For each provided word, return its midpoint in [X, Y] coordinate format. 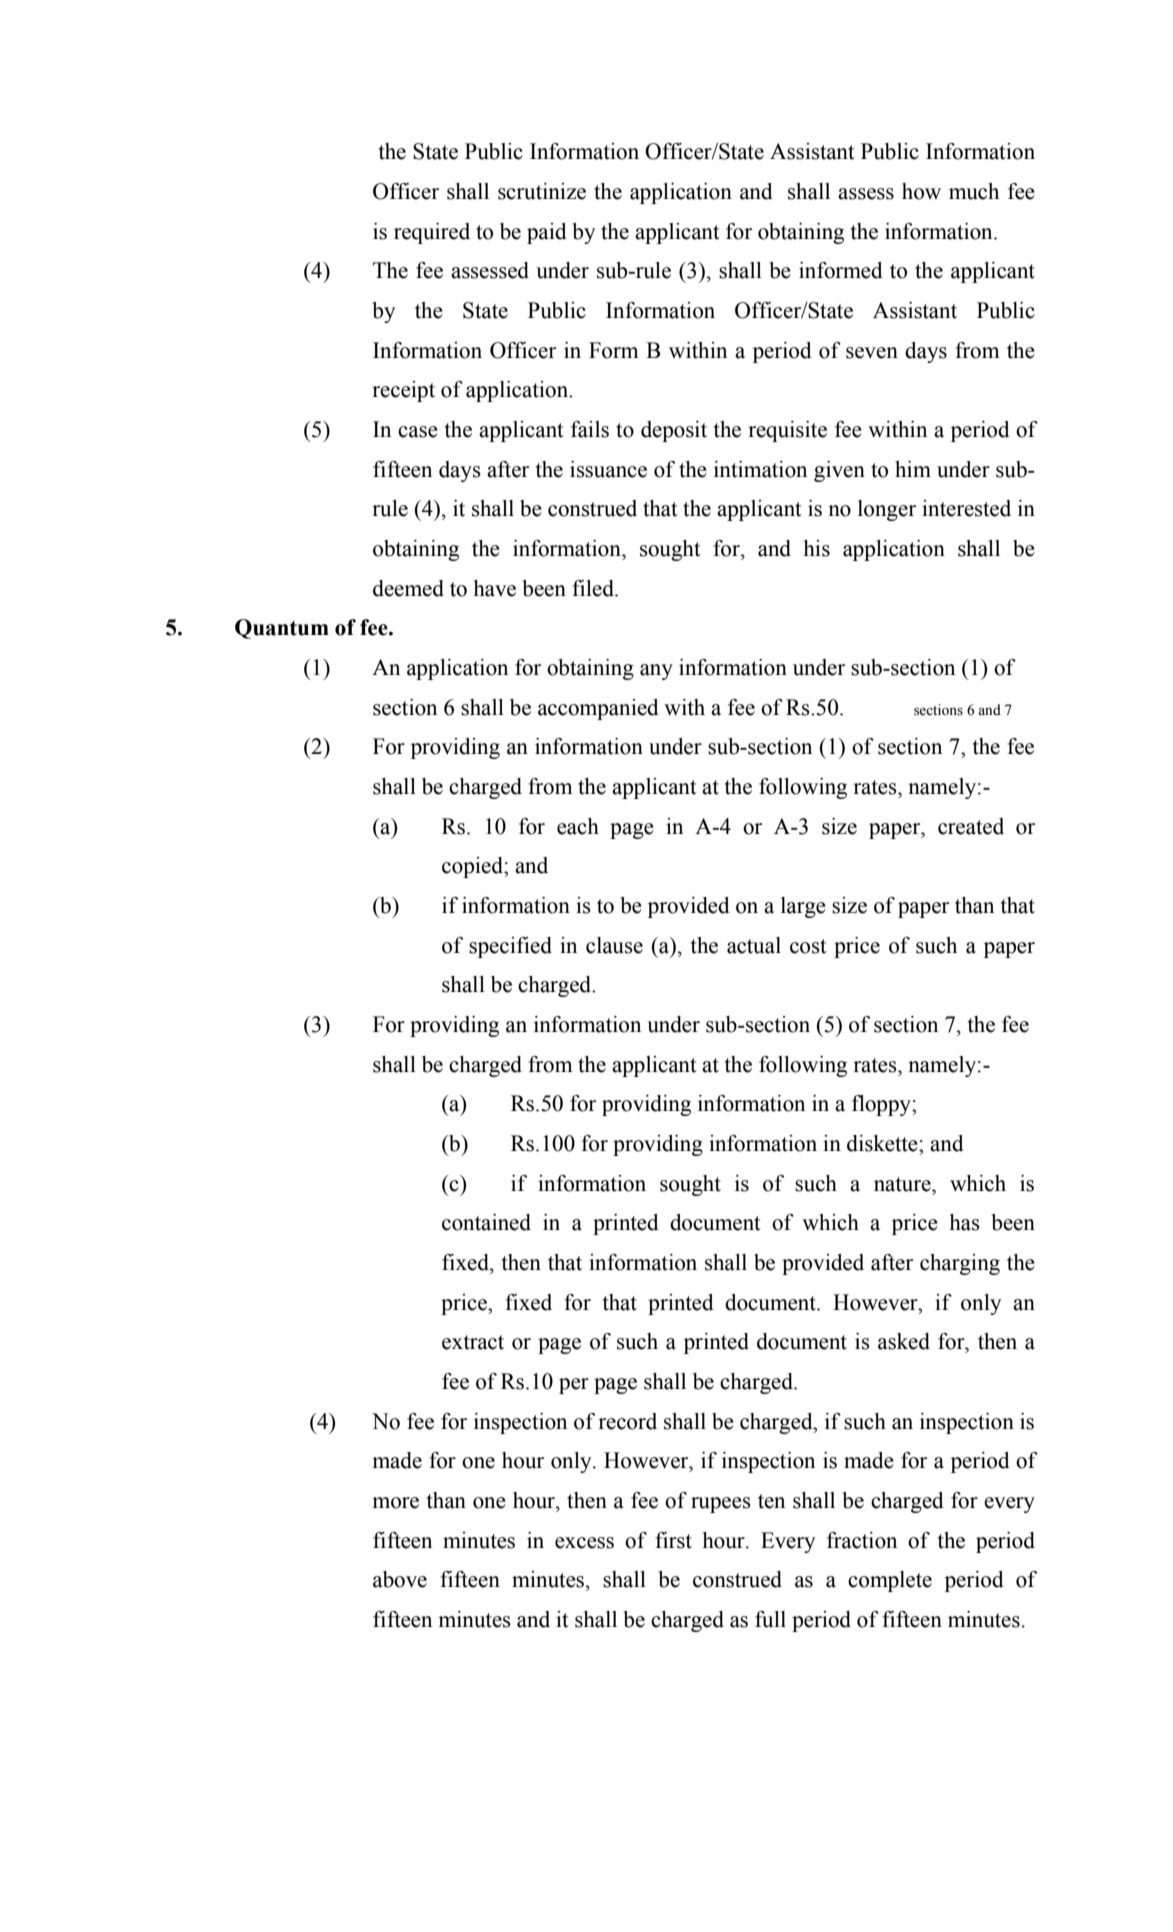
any [656, 672]
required [432, 233]
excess [584, 1543]
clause [614, 945]
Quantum [282, 629]
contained [486, 1222]
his [817, 548]
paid [547, 233]
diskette [883, 1143]
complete [890, 1581]
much [974, 191]
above [400, 1579]
